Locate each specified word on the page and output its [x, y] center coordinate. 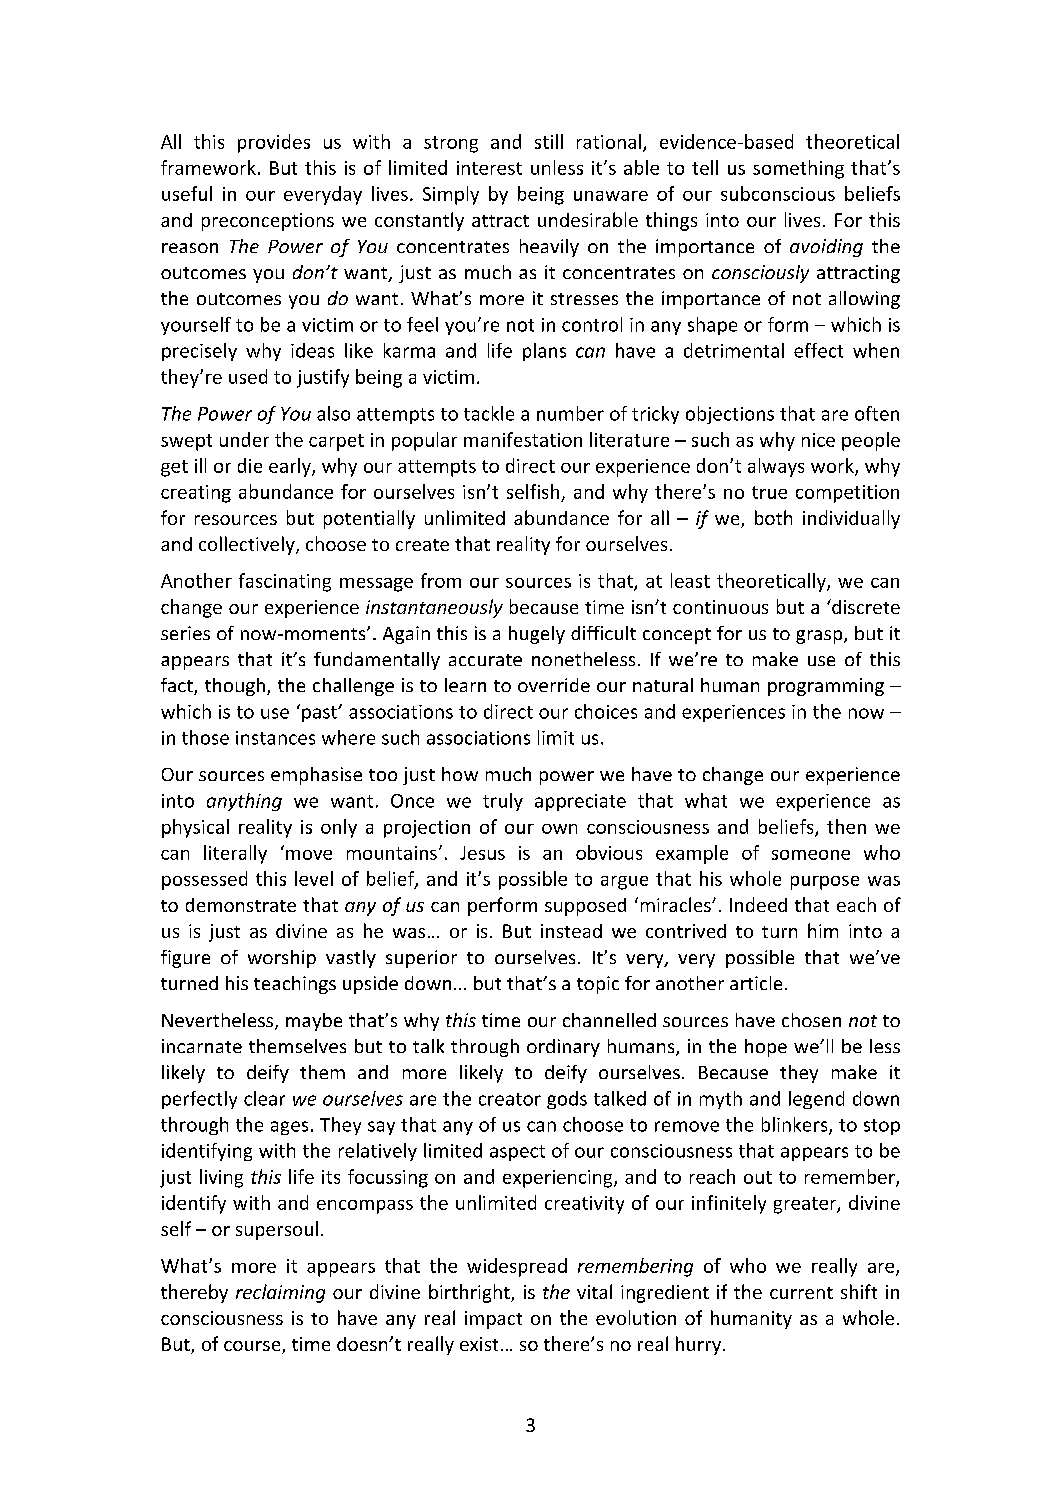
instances [275, 738]
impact [493, 1320]
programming [826, 687]
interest [489, 168]
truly [503, 802]
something [798, 169]
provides [274, 143]
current [801, 1293]
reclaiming [280, 1293]
